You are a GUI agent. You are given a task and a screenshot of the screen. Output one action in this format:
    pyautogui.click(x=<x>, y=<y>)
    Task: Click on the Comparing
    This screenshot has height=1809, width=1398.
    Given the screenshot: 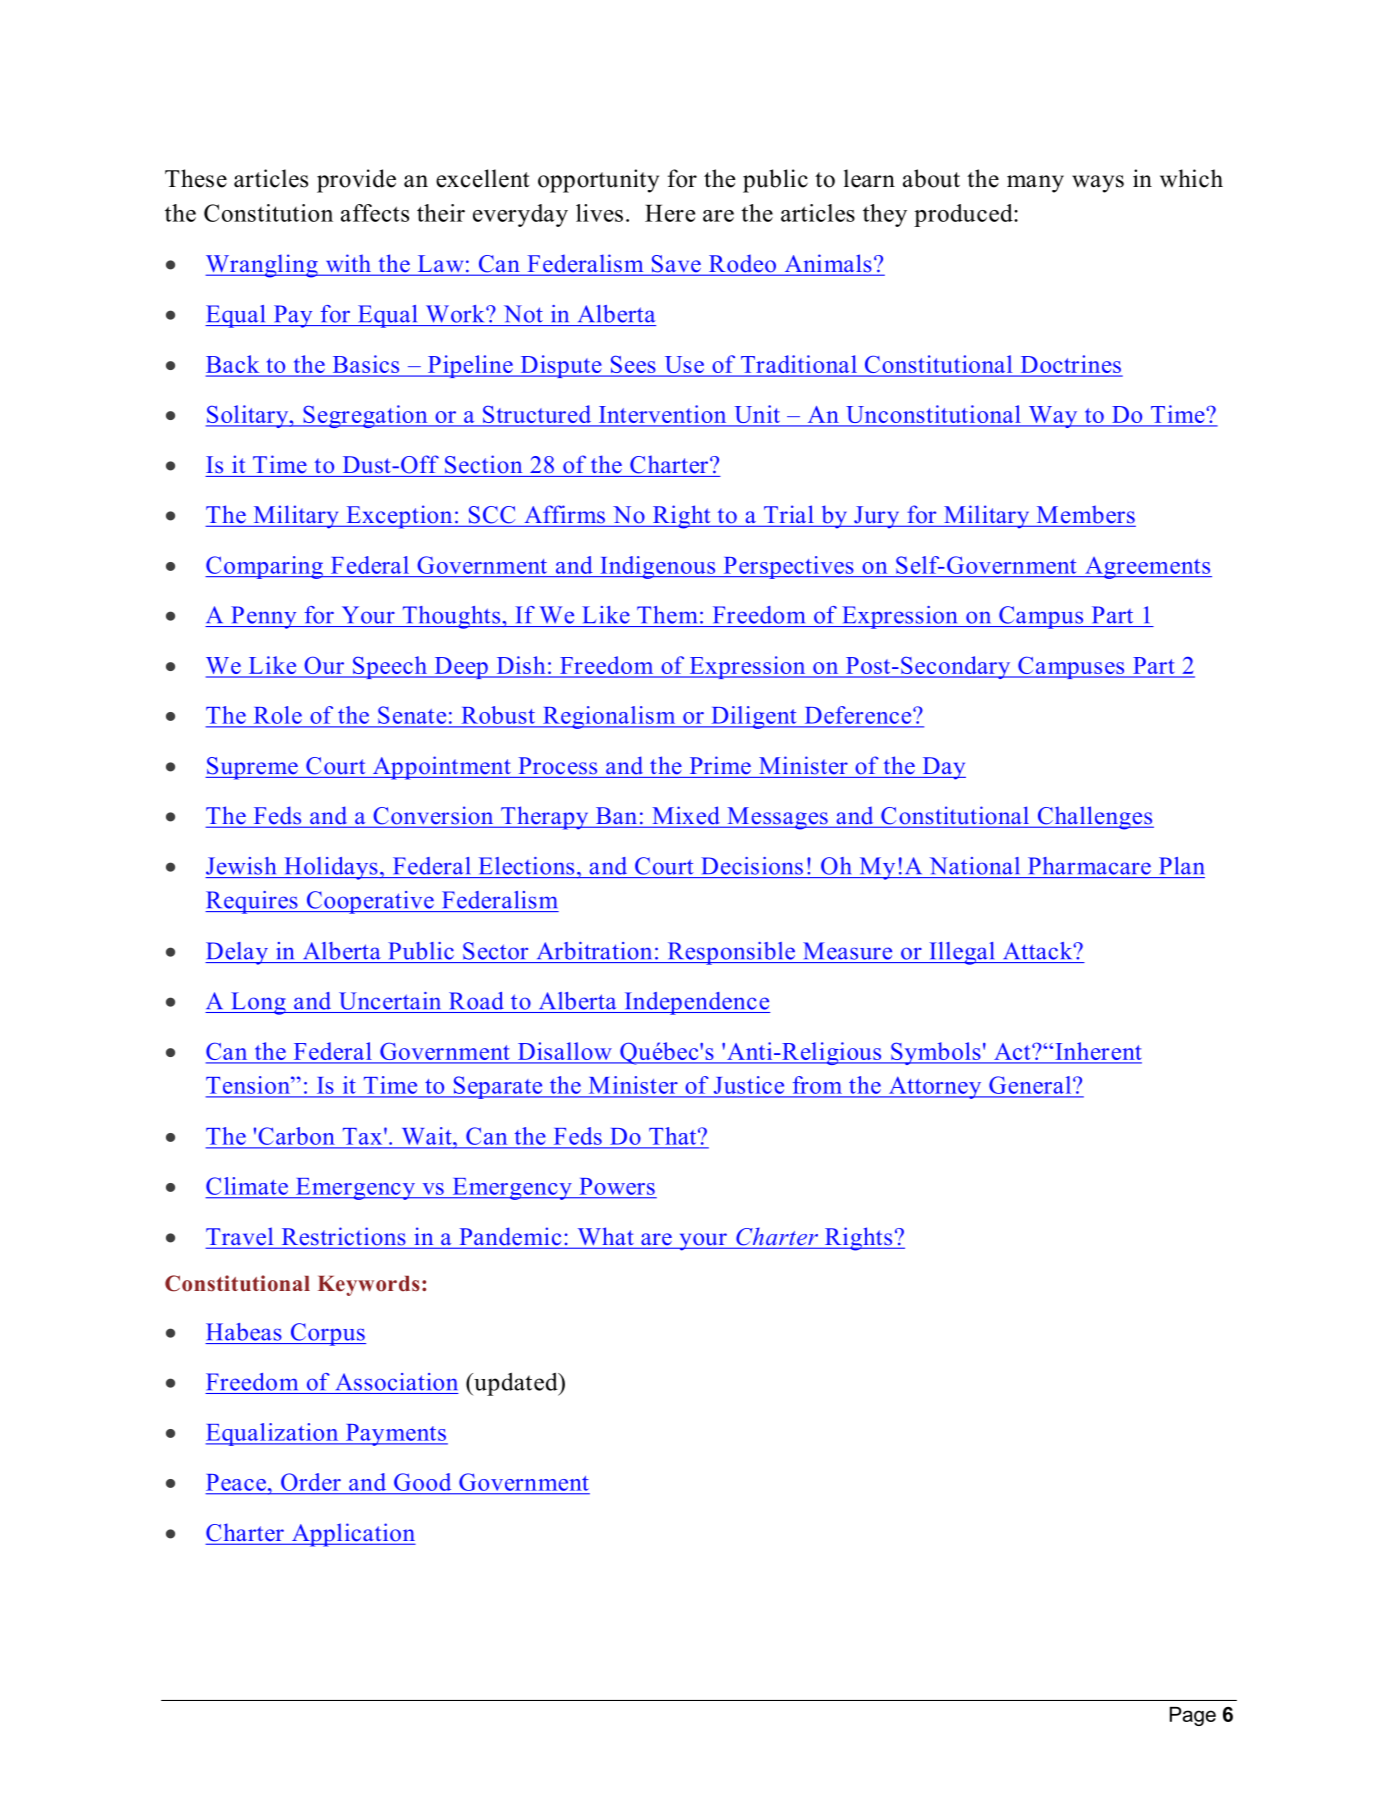 What is the action you would take?
    pyautogui.click(x=265, y=567)
